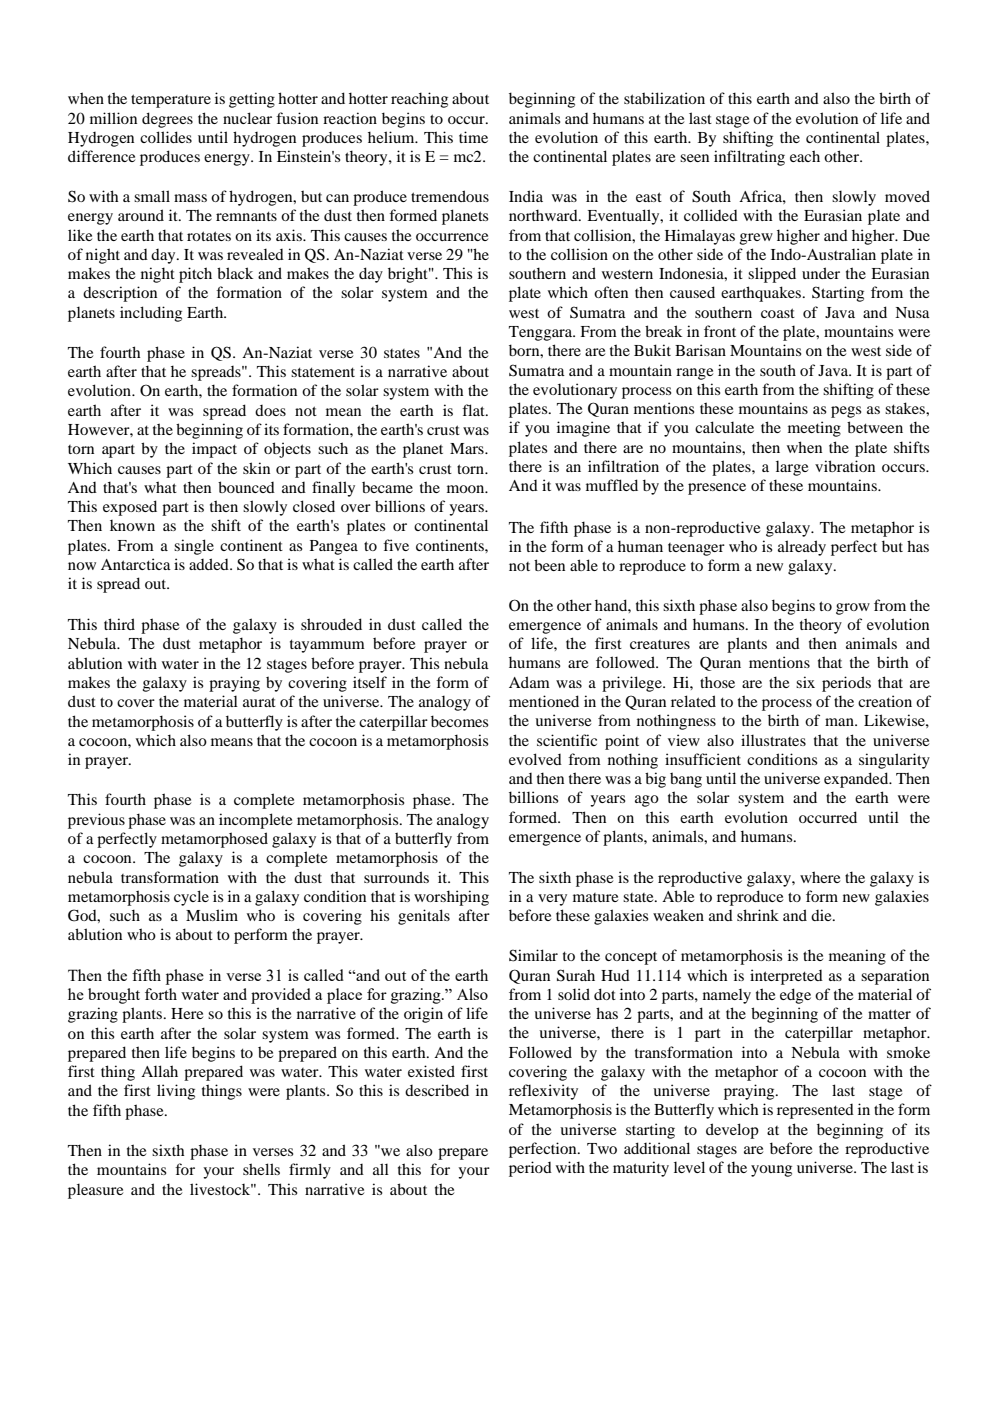  I want to click on third, so click(119, 624).
